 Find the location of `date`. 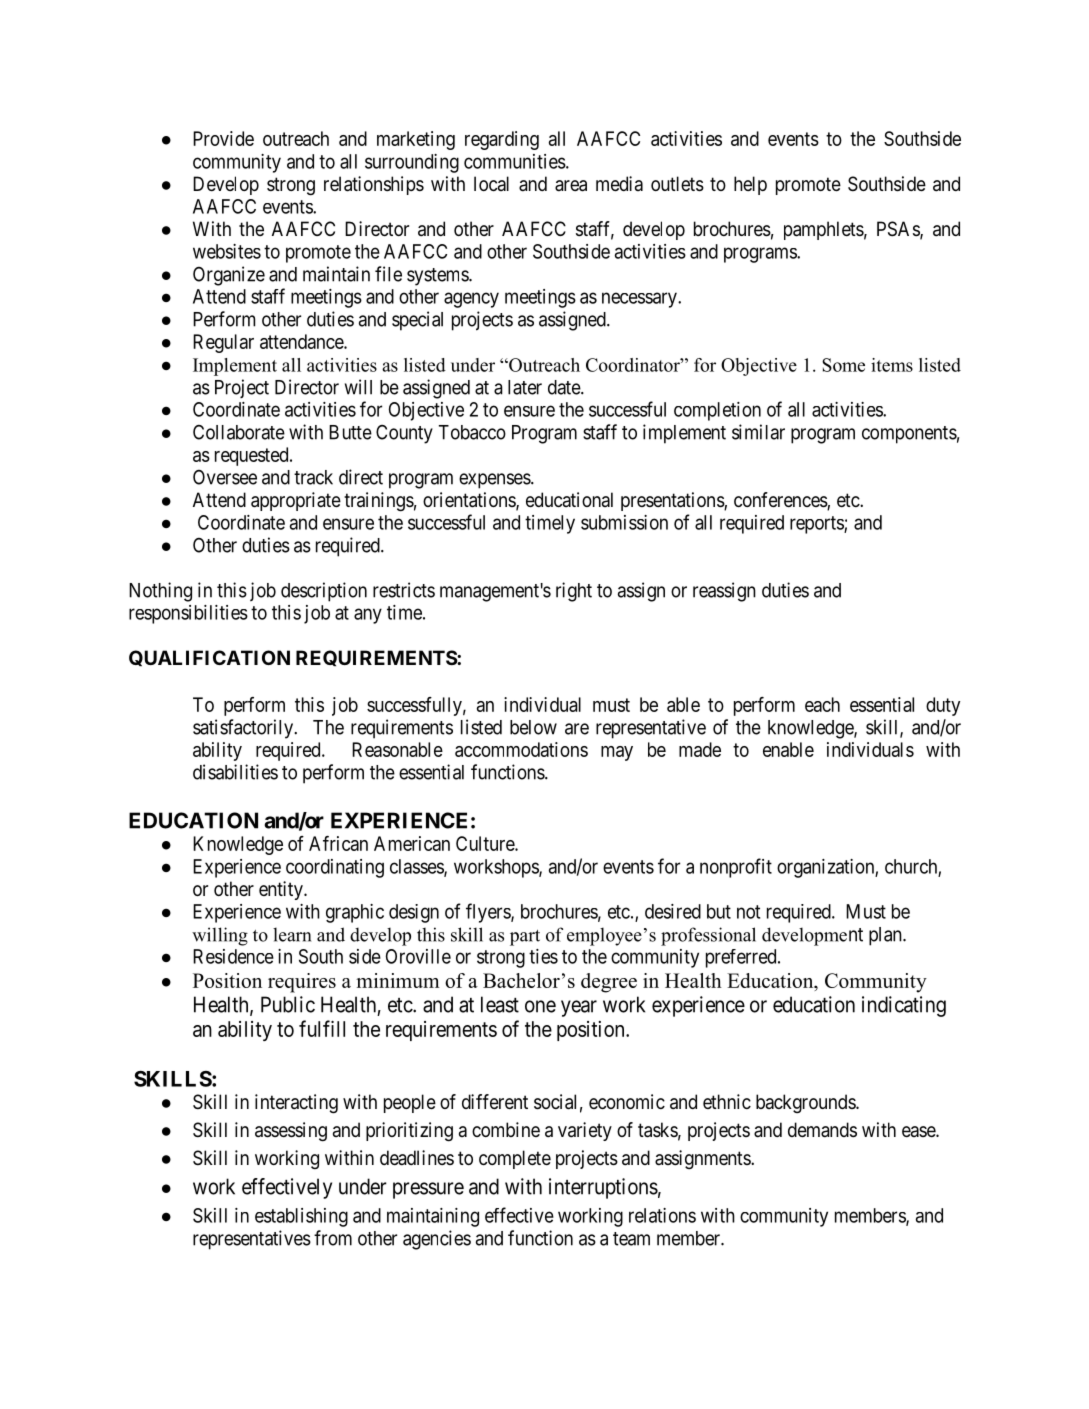

date is located at coordinates (565, 387).
